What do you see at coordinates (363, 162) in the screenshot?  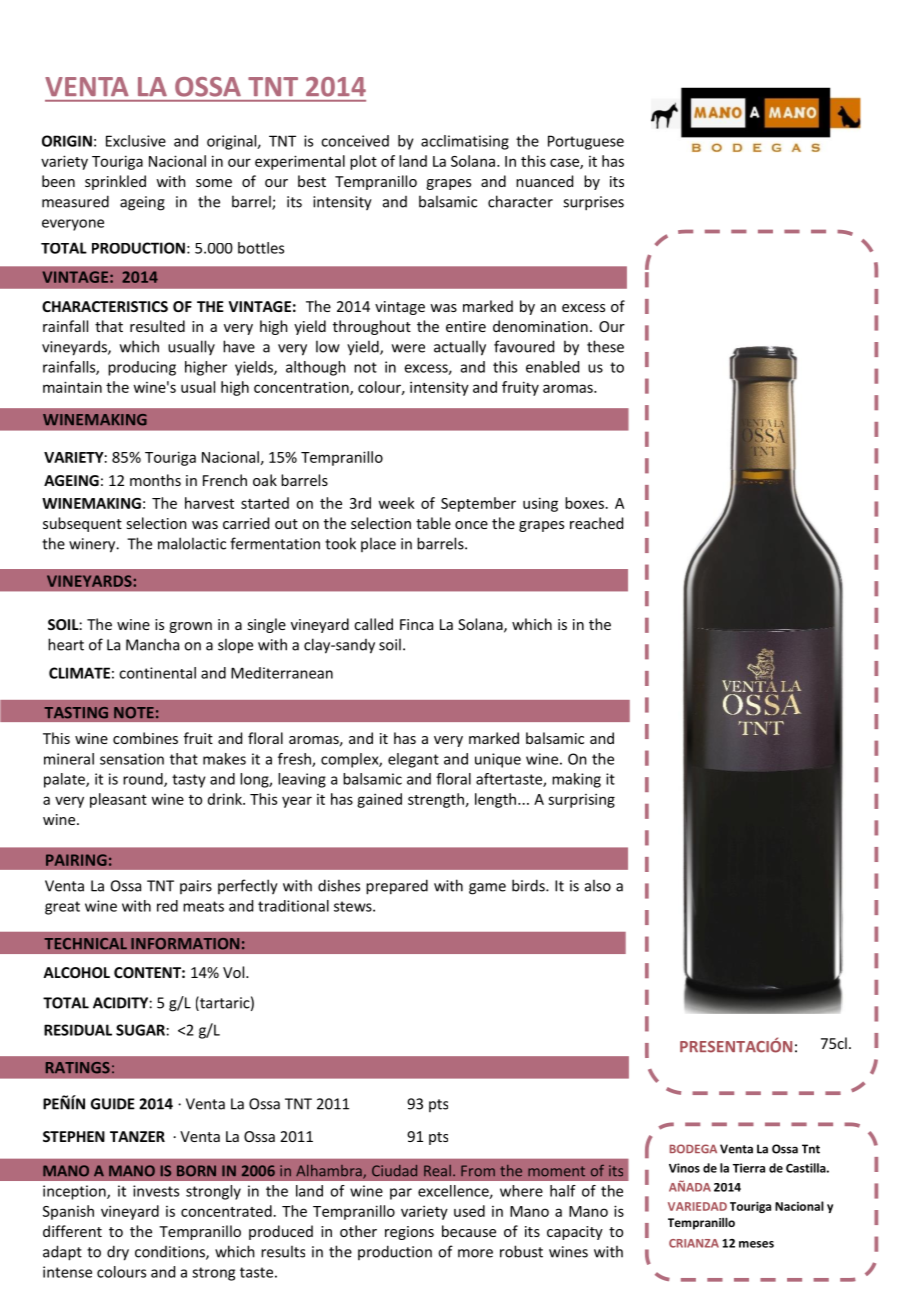 I see `plot` at bounding box center [363, 162].
